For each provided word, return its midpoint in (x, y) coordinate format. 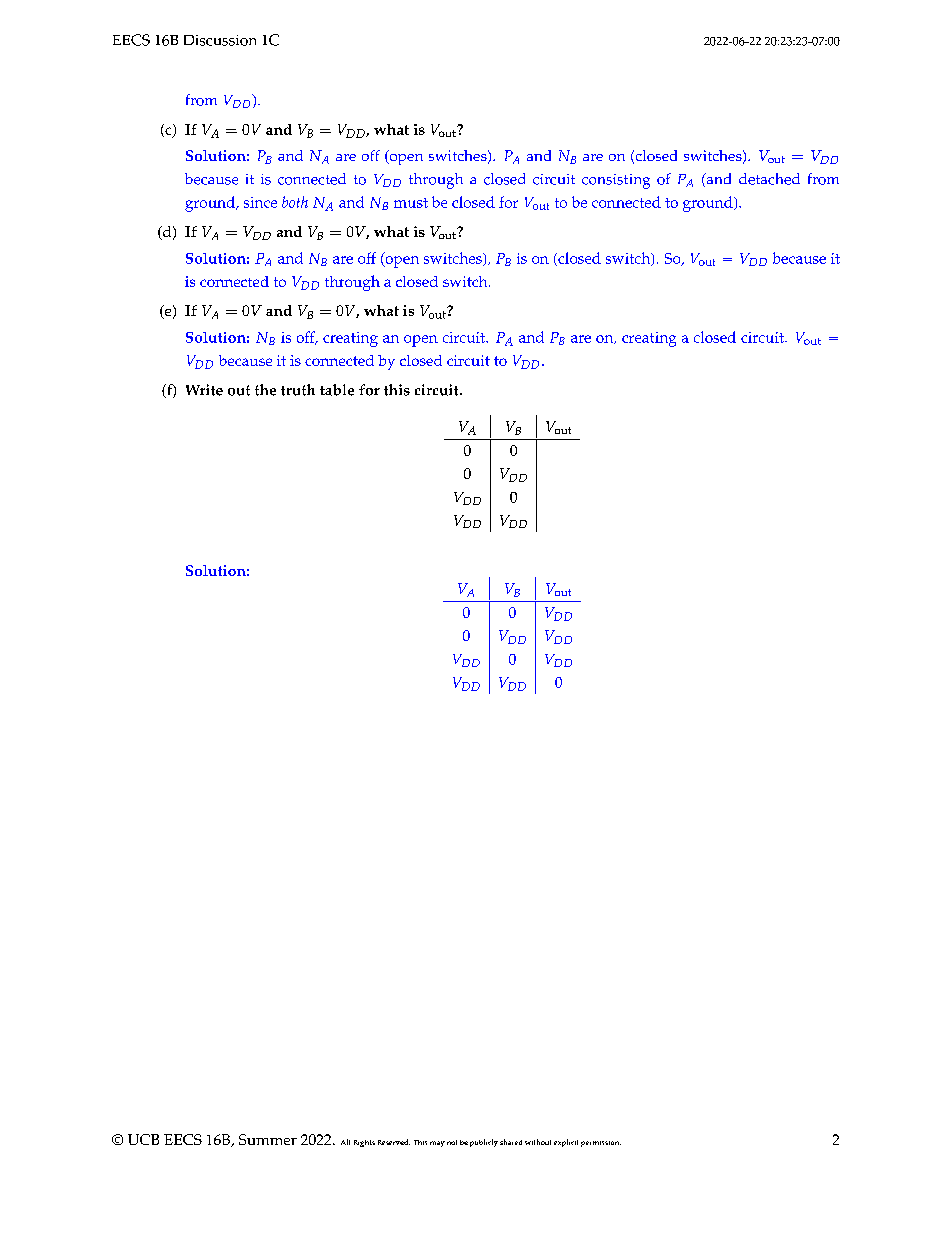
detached (769, 179)
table (337, 390)
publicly (484, 1143)
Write (204, 390)
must (411, 203)
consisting (616, 181)
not (452, 1142)
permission (601, 1144)
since (260, 202)
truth (298, 390)
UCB (143, 1139)
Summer (268, 1139)
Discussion (220, 40)
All (345, 1142)
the (265, 390)
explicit (566, 1143)
